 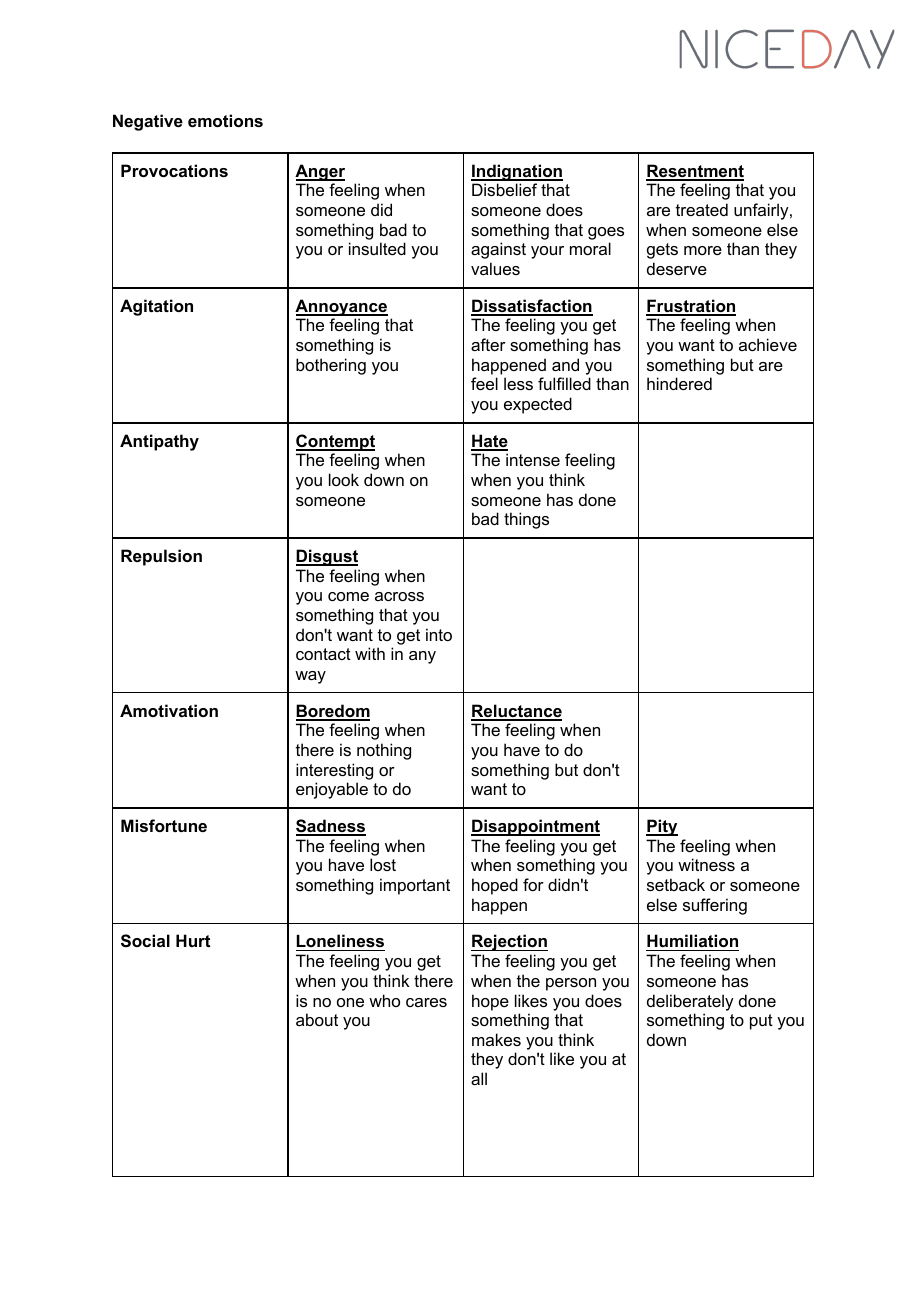 What do you see at coordinates (679, 383) in the screenshot?
I see `hindered` at bounding box center [679, 383].
